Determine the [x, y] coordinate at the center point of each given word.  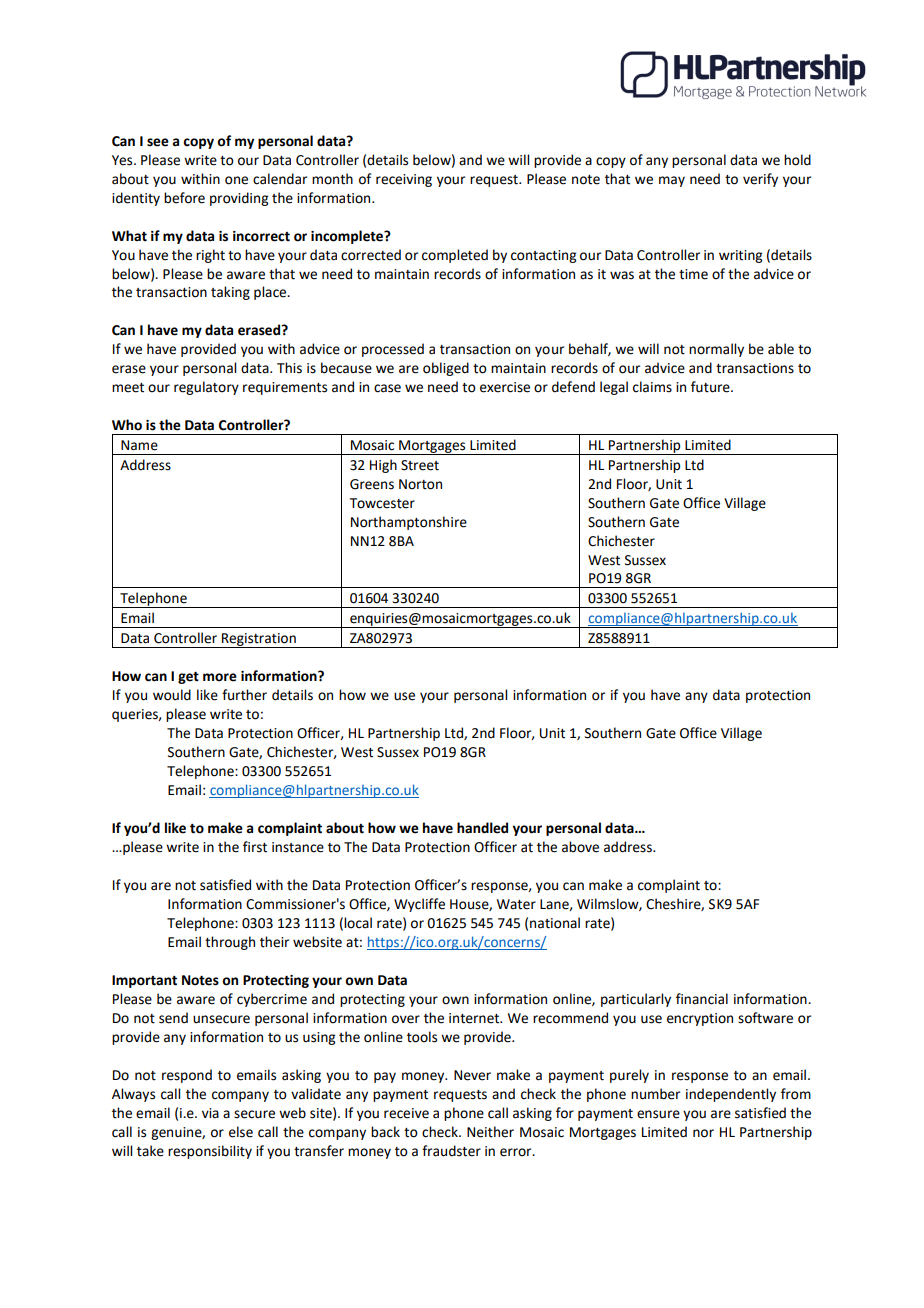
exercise [505, 387]
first [255, 847]
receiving [404, 180]
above [580, 847]
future [711, 387]
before [184, 198]
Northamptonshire [409, 523]
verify [760, 180]
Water [516, 904]
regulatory [206, 388]
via [210, 1113]
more [220, 677]
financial [702, 999]
